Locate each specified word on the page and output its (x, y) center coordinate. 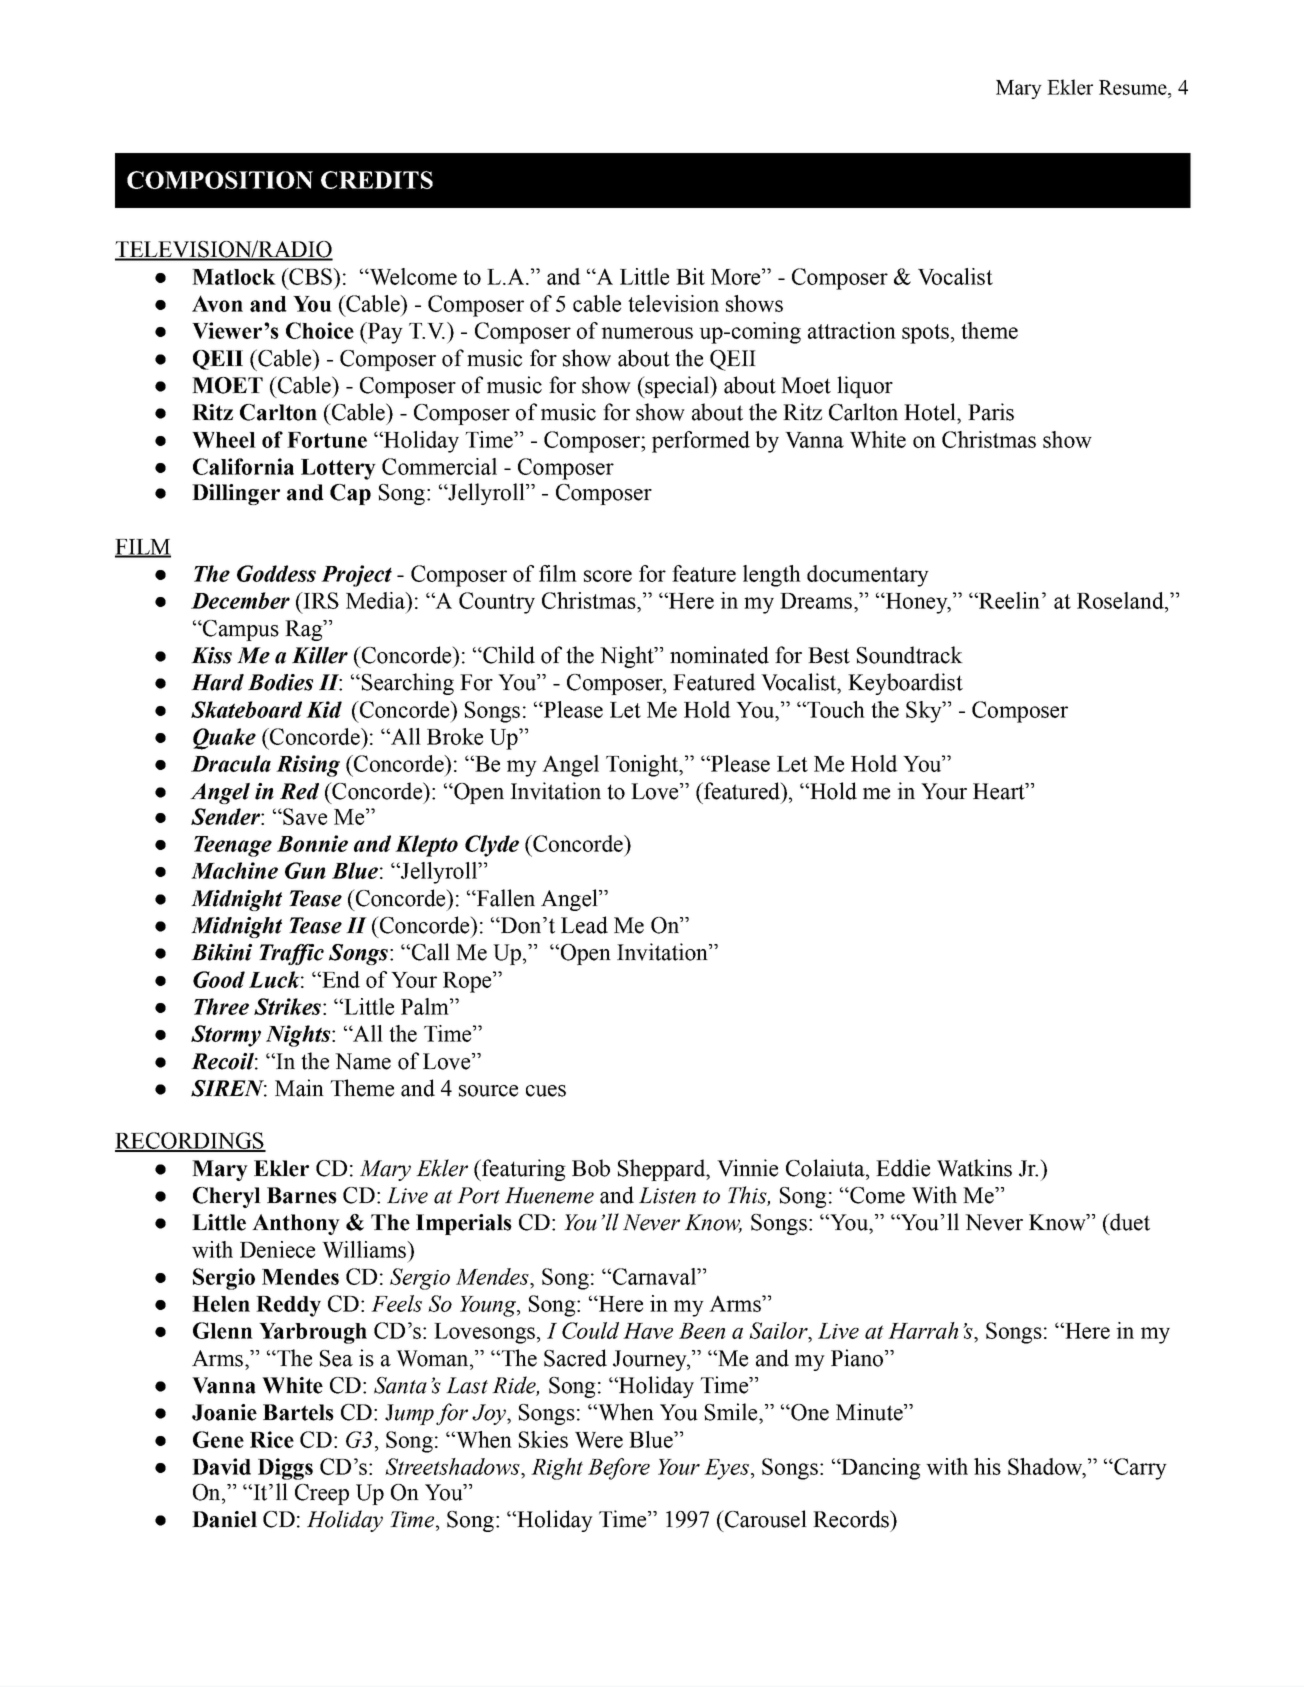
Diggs (285, 1469)
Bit (690, 276)
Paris (991, 412)
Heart (1000, 791)
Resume (1134, 87)
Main (299, 1088)
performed (701, 442)
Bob (591, 1168)
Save (304, 816)
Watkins (974, 1168)
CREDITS (377, 180)
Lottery (338, 469)
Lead (584, 925)
